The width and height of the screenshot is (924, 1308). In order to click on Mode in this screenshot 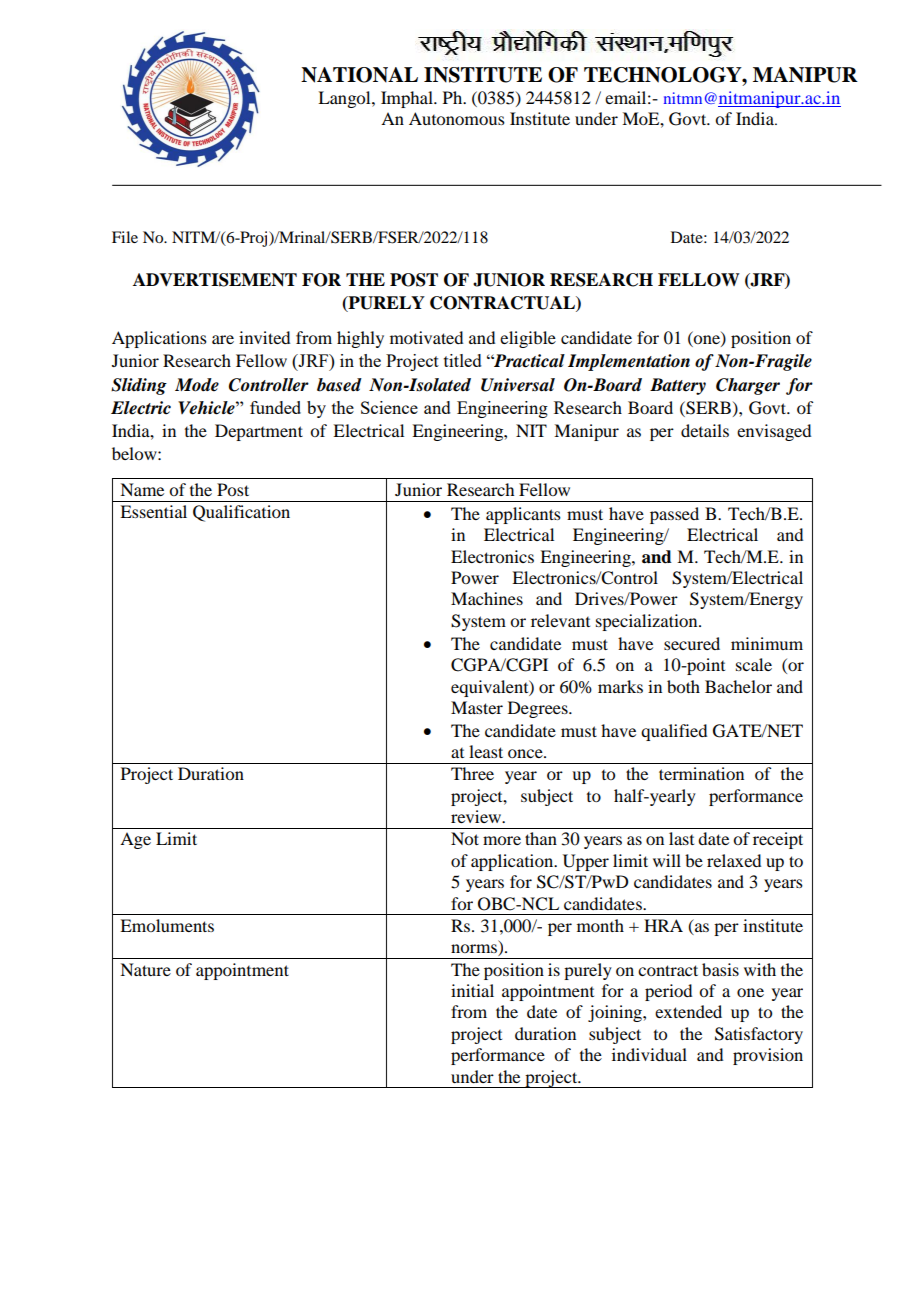, I will do `click(197, 385)`.
